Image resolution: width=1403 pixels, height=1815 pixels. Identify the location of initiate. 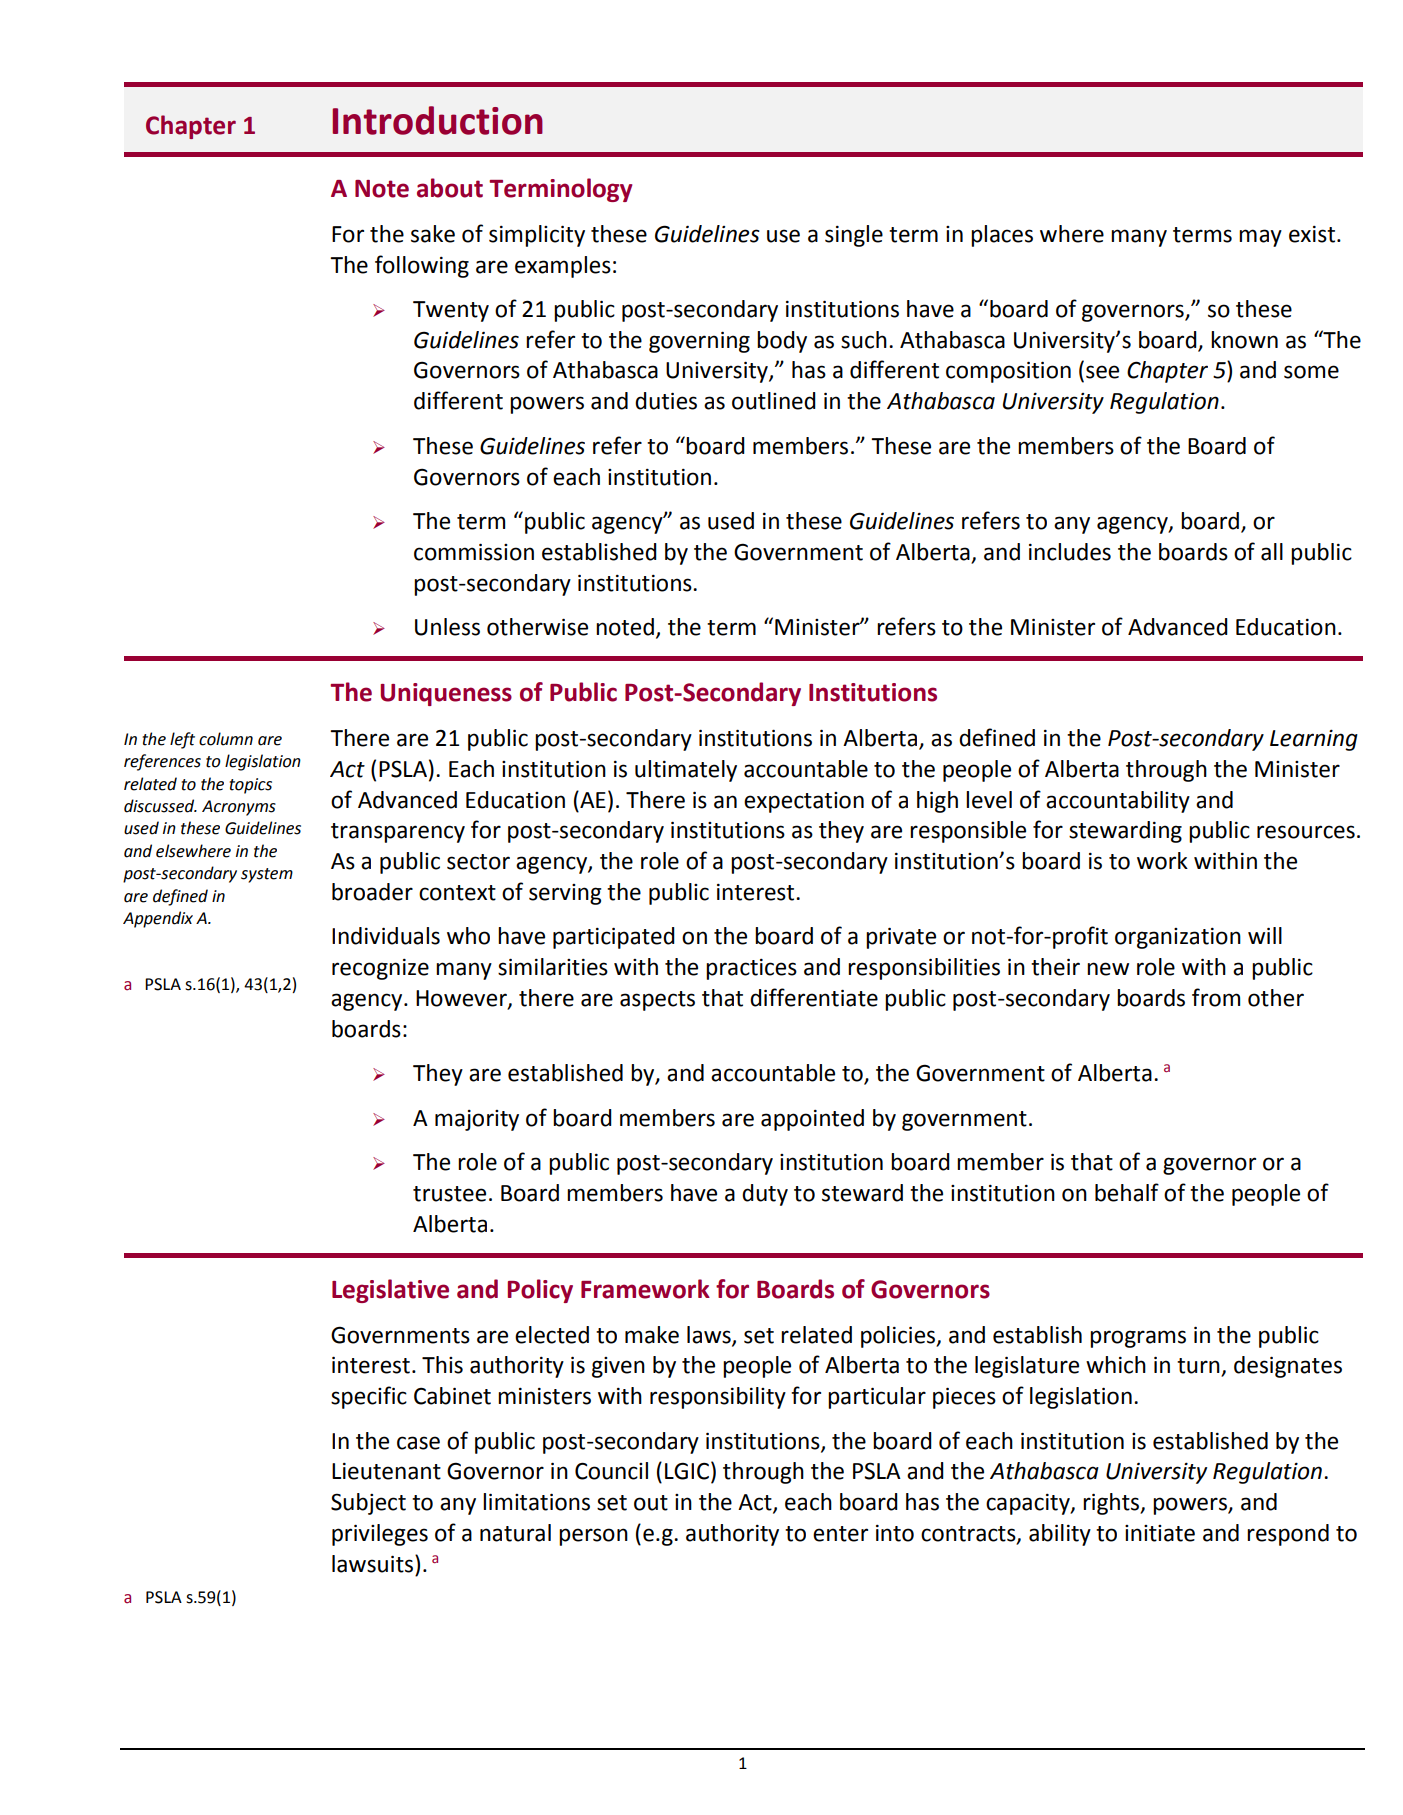
(1160, 1533).
